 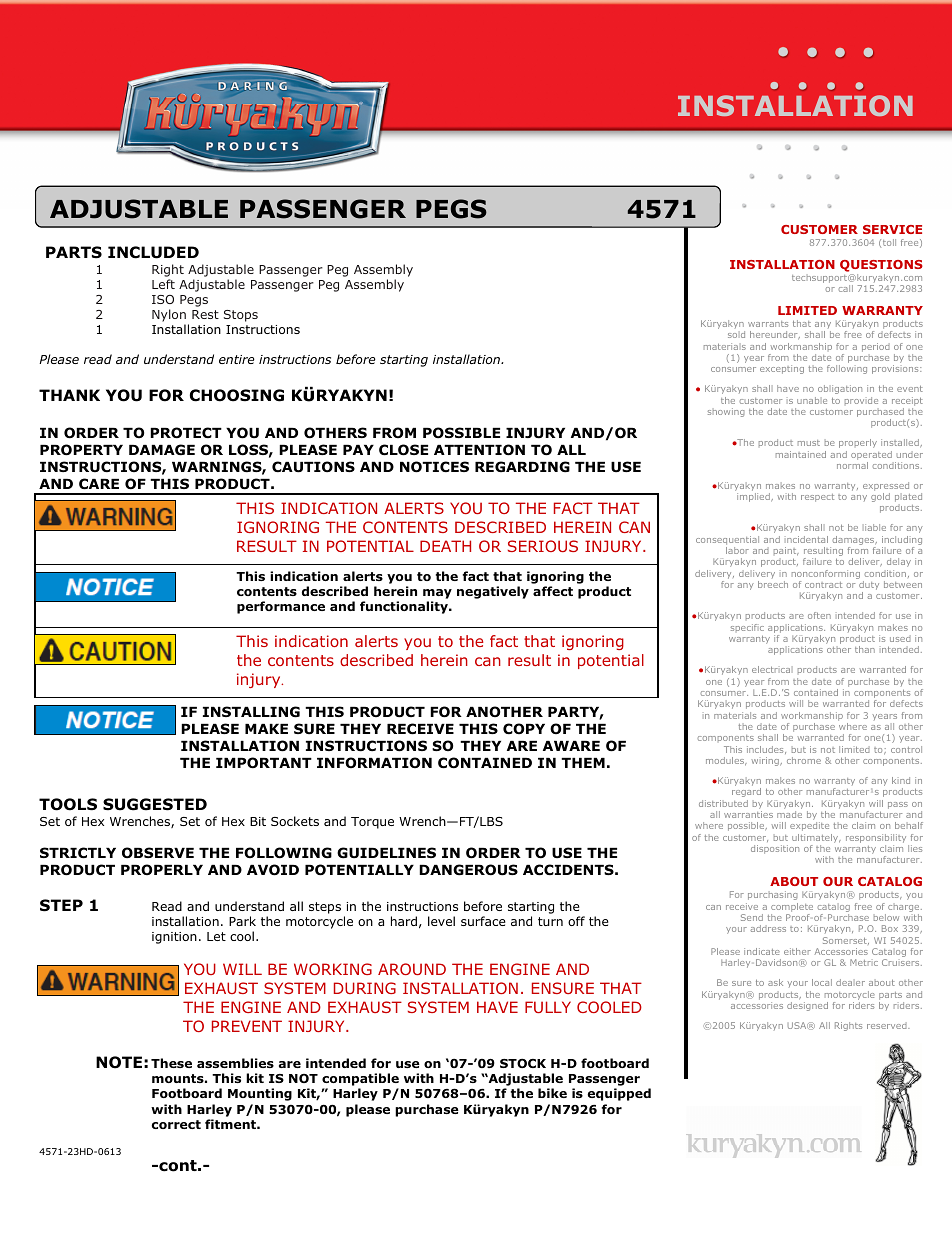 What do you see at coordinates (524, 728) in the screenshot?
I see `COPY` at bounding box center [524, 728].
